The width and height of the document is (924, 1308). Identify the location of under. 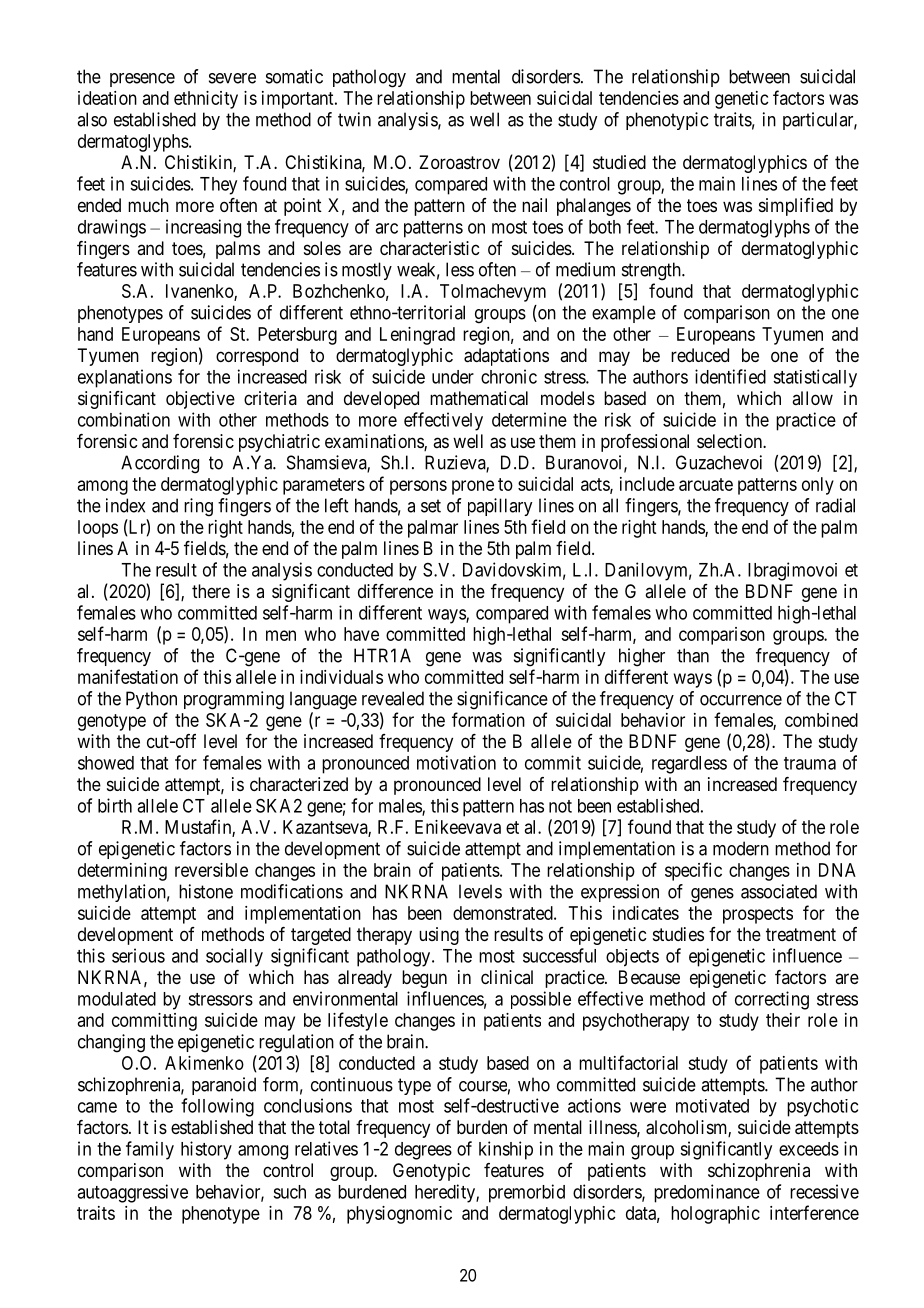
(453, 377).
